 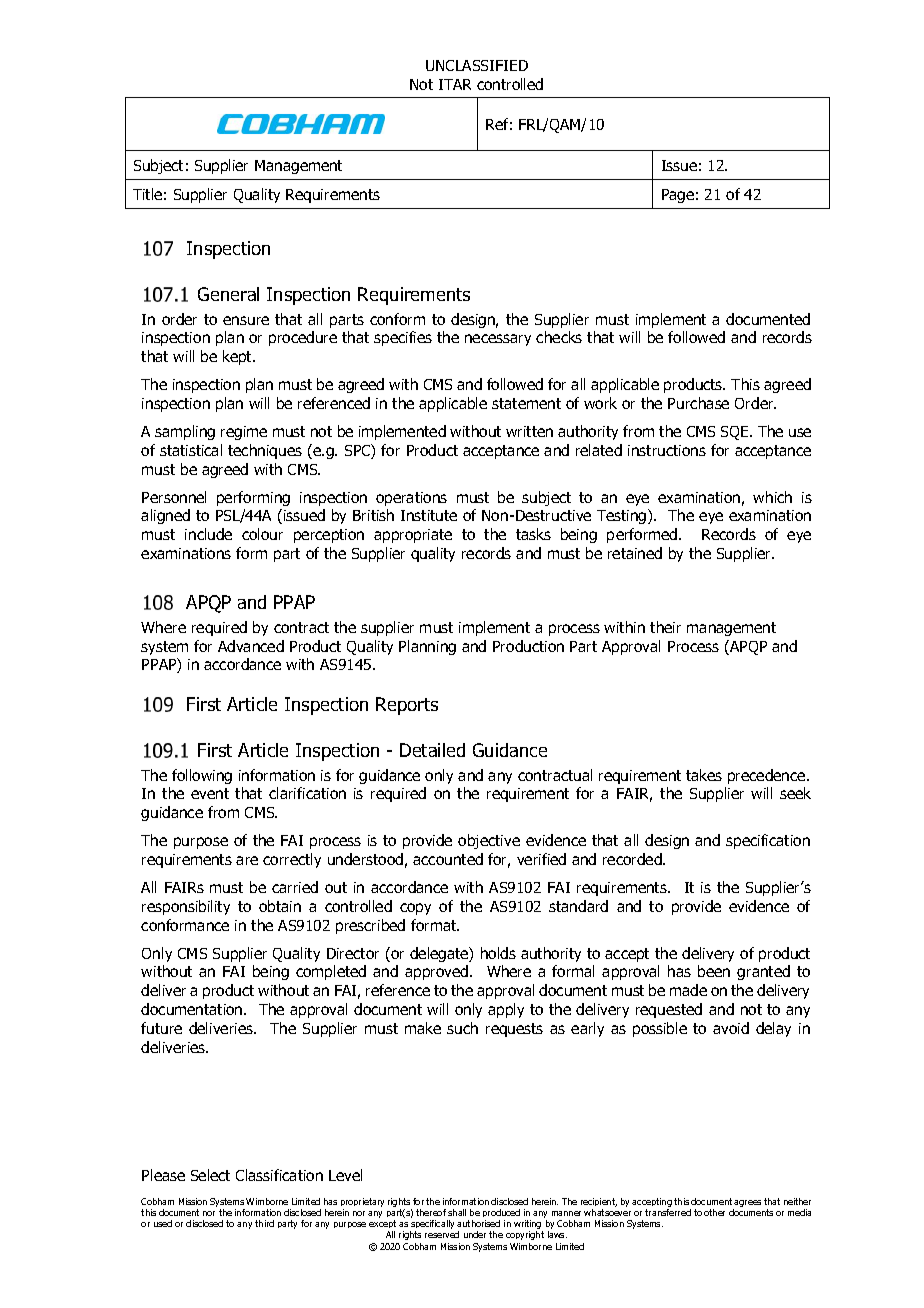 What do you see at coordinates (478, 1223) in the page?
I see `authorised` at bounding box center [478, 1223].
